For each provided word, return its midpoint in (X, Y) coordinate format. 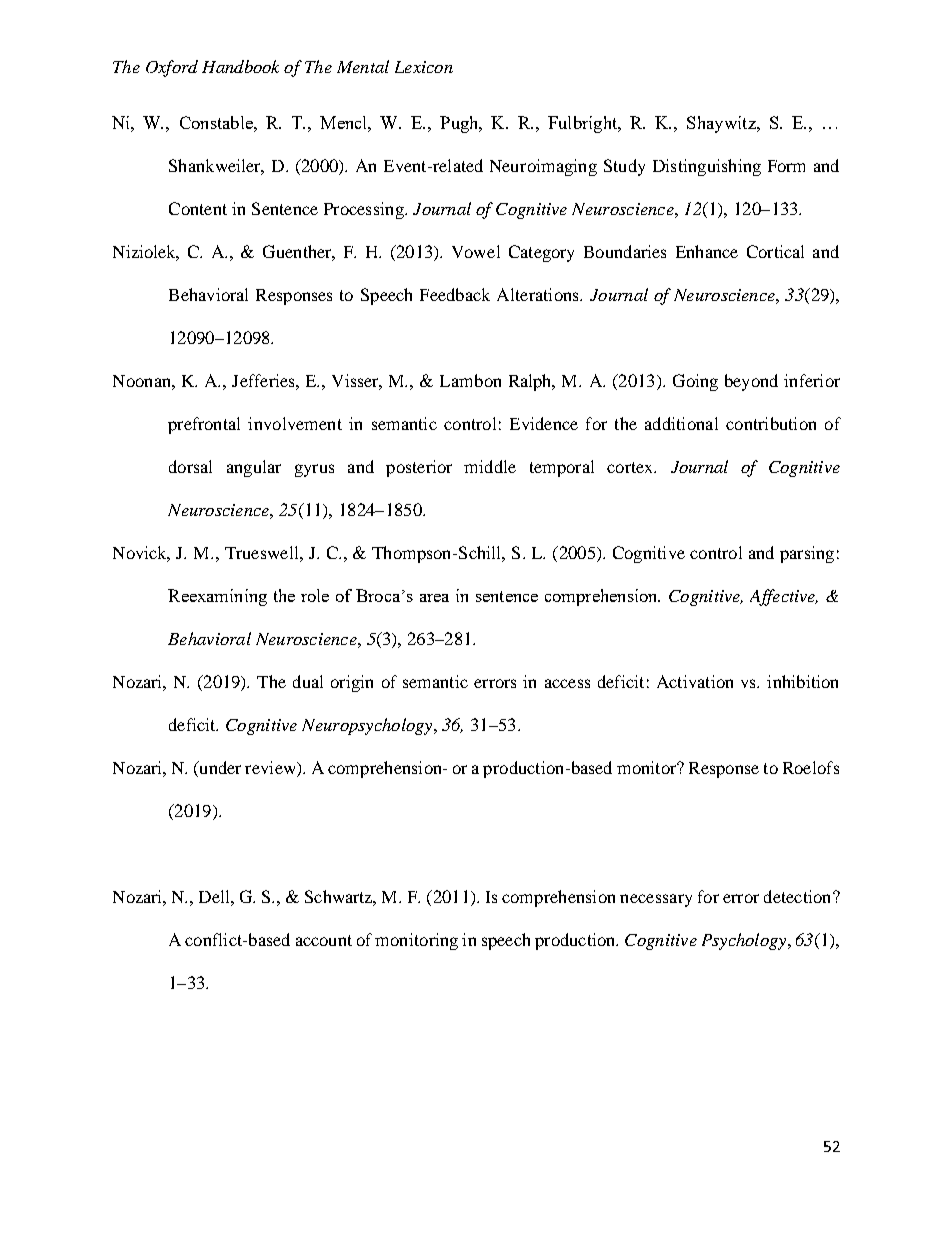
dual (308, 681)
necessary (656, 900)
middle (490, 466)
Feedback (455, 294)
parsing (807, 554)
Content (198, 208)
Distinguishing (707, 167)
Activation (695, 681)
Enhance (707, 251)
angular (254, 468)
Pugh (460, 124)
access (567, 683)
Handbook (240, 66)
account (324, 940)
